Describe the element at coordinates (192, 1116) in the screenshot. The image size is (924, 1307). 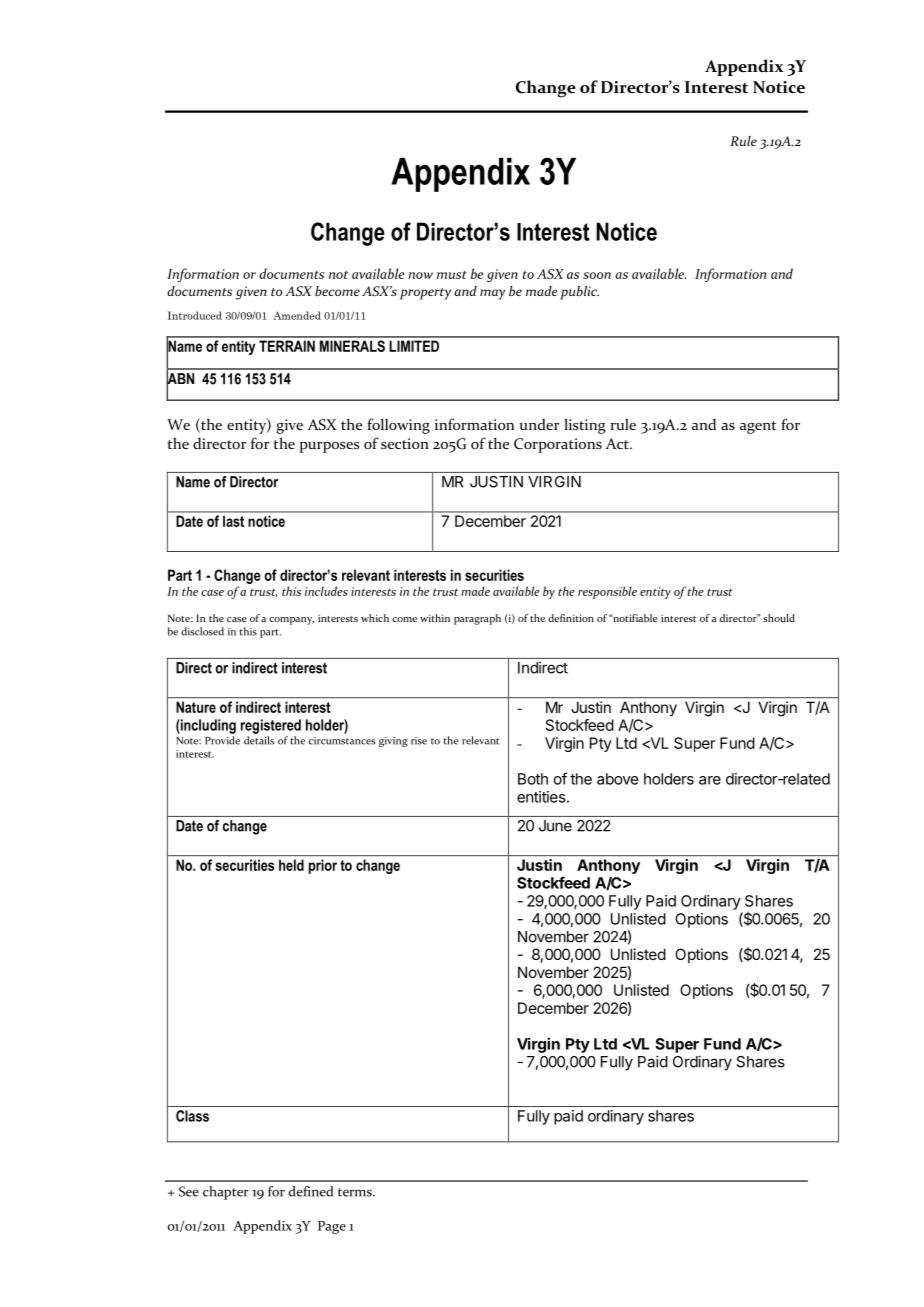
I see `Class` at that location.
